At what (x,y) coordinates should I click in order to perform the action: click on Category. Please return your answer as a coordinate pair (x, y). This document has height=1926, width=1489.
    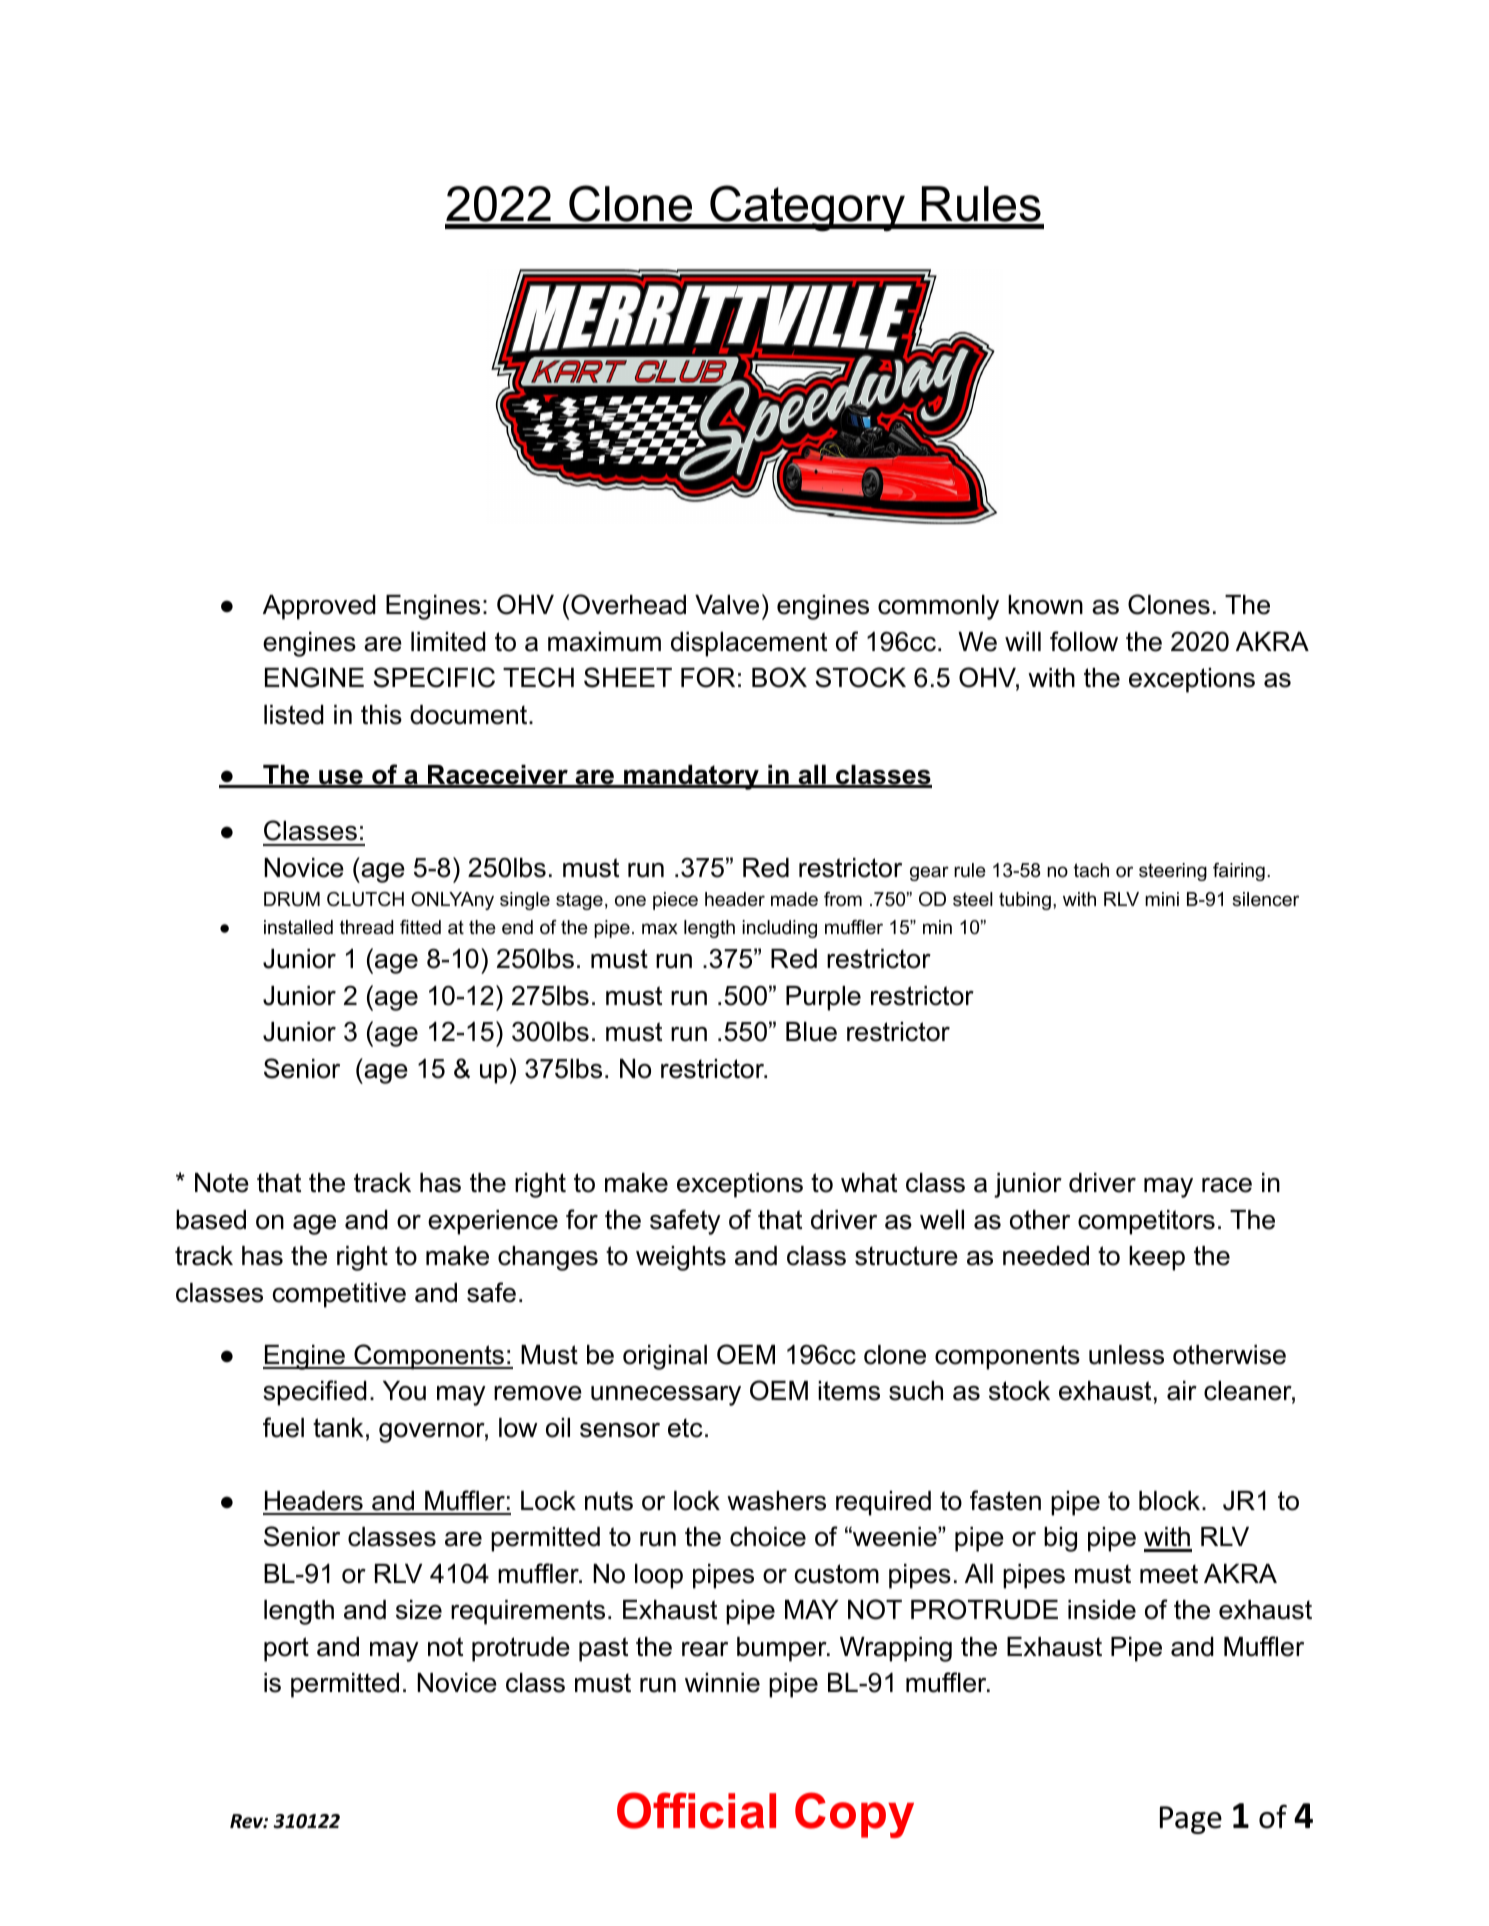
    Looking at the image, I should click on (807, 208).
